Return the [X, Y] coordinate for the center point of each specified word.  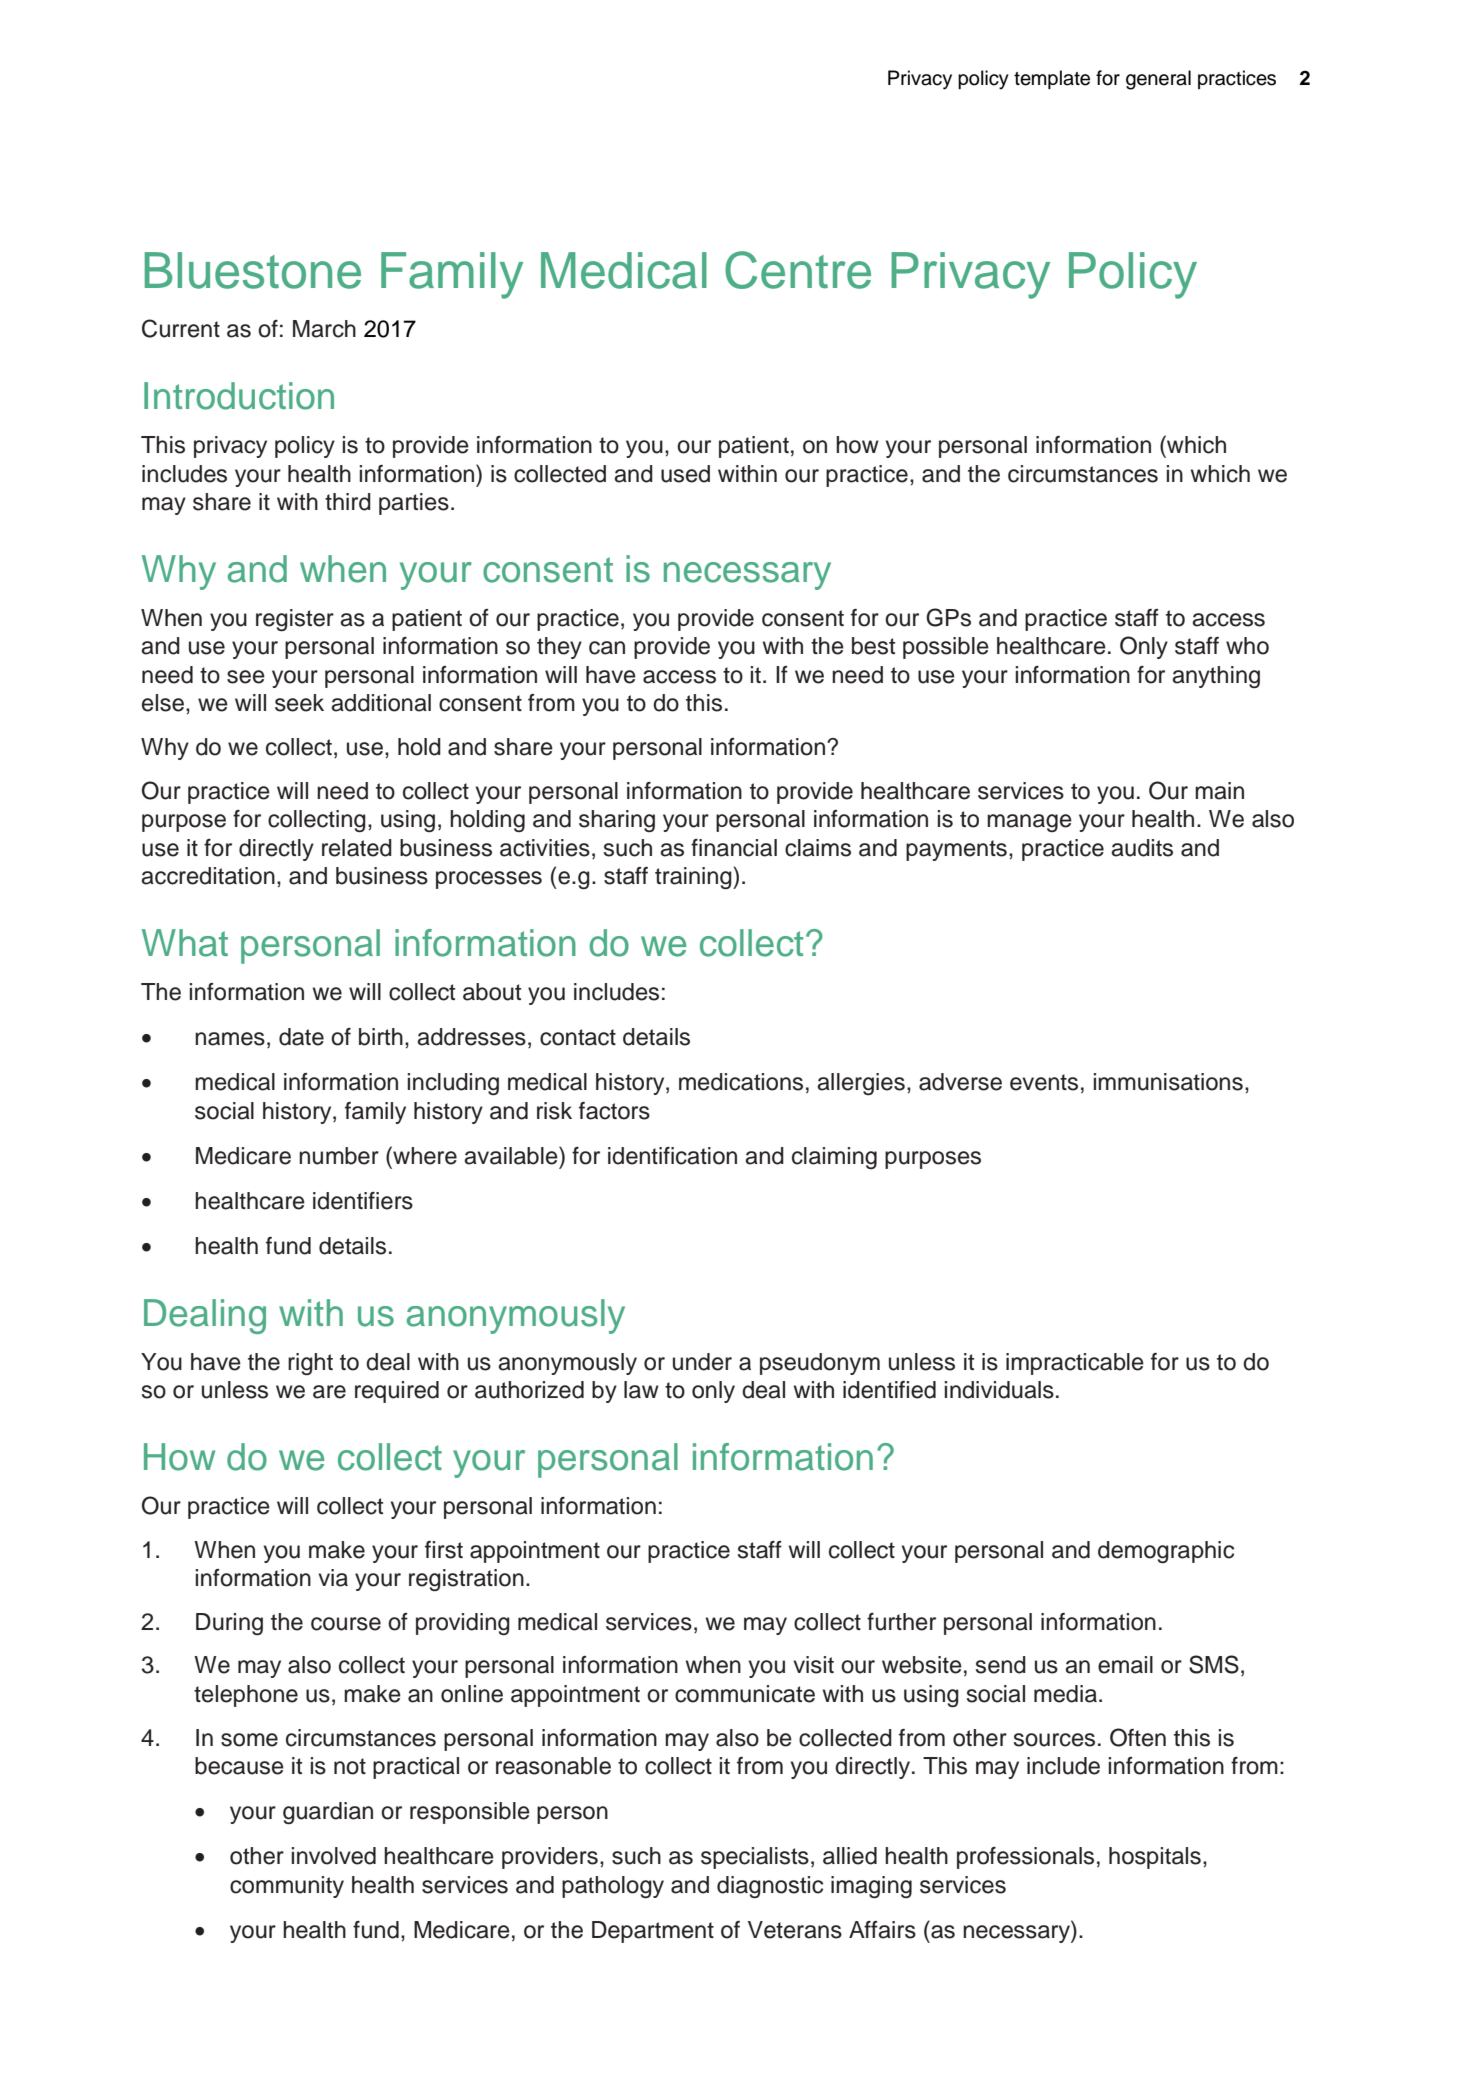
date [301, 1037]
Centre [798, 270]
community [287, 1887]
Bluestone [253, 270]
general [1158, 80]
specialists [755, 1858]
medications [741, 1082]
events [1044, 1082]
